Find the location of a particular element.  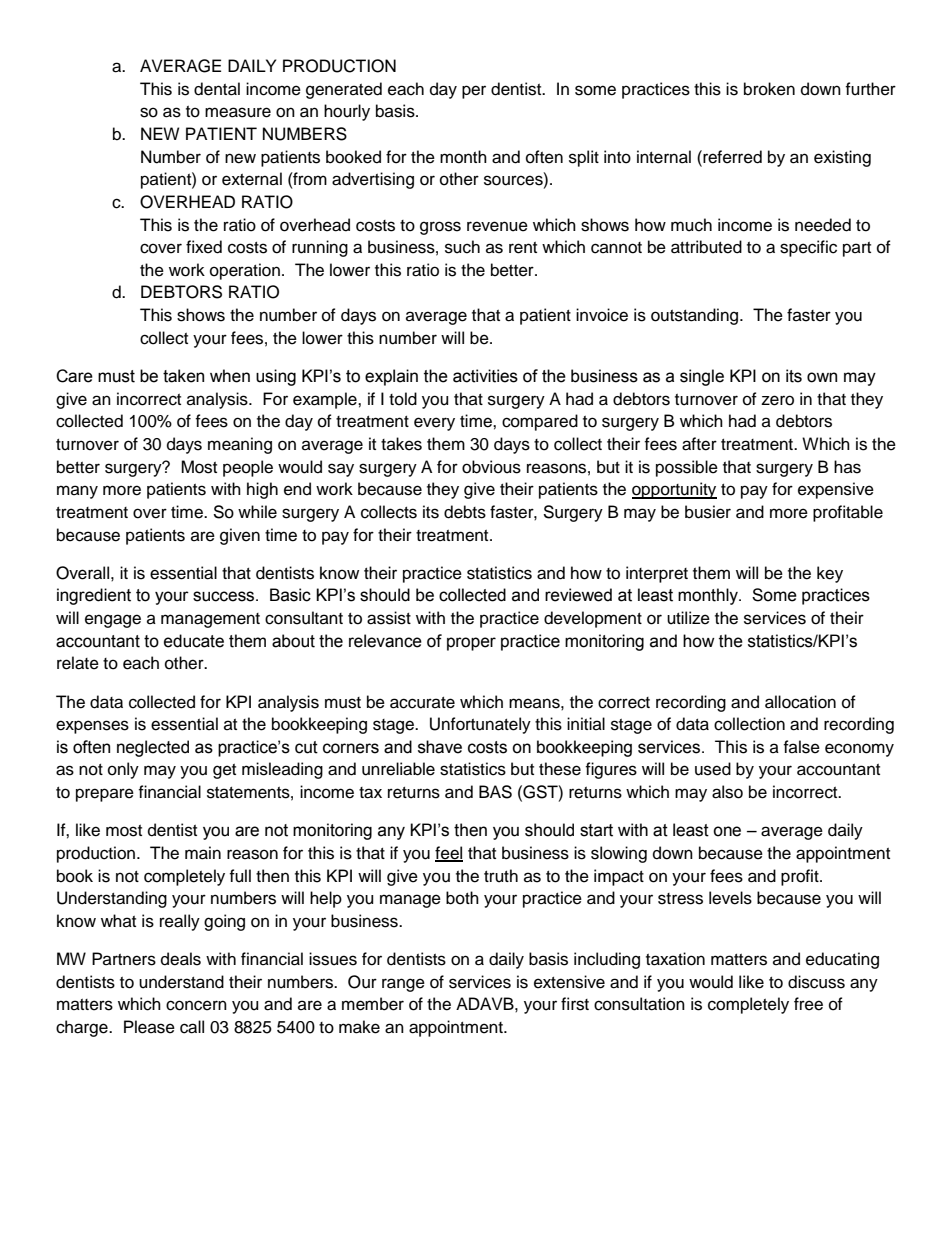

concern is located at coordinates (196, 1005).
